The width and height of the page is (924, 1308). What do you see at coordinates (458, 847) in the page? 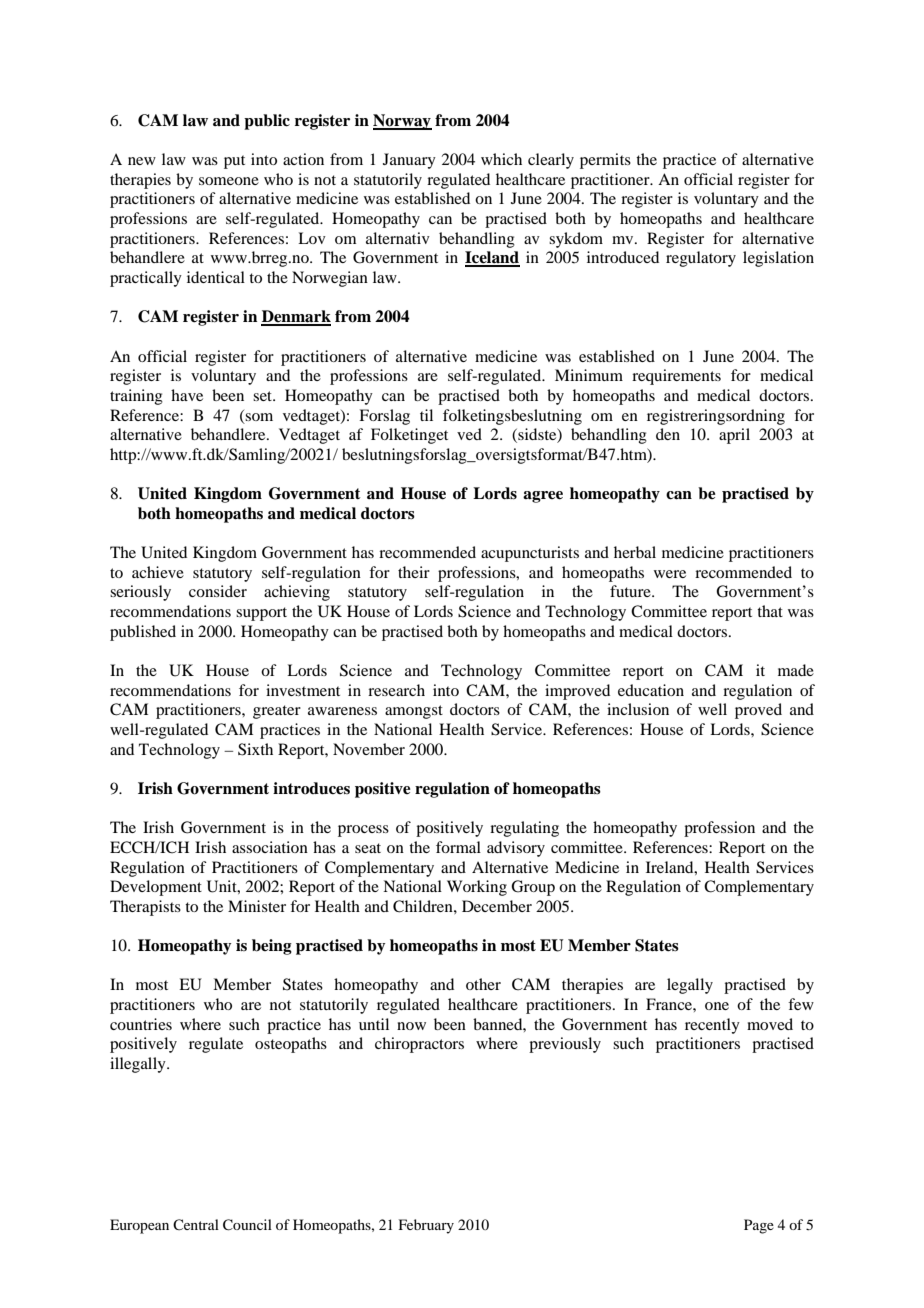
I see `formal` at bounding box center [458, 847].
